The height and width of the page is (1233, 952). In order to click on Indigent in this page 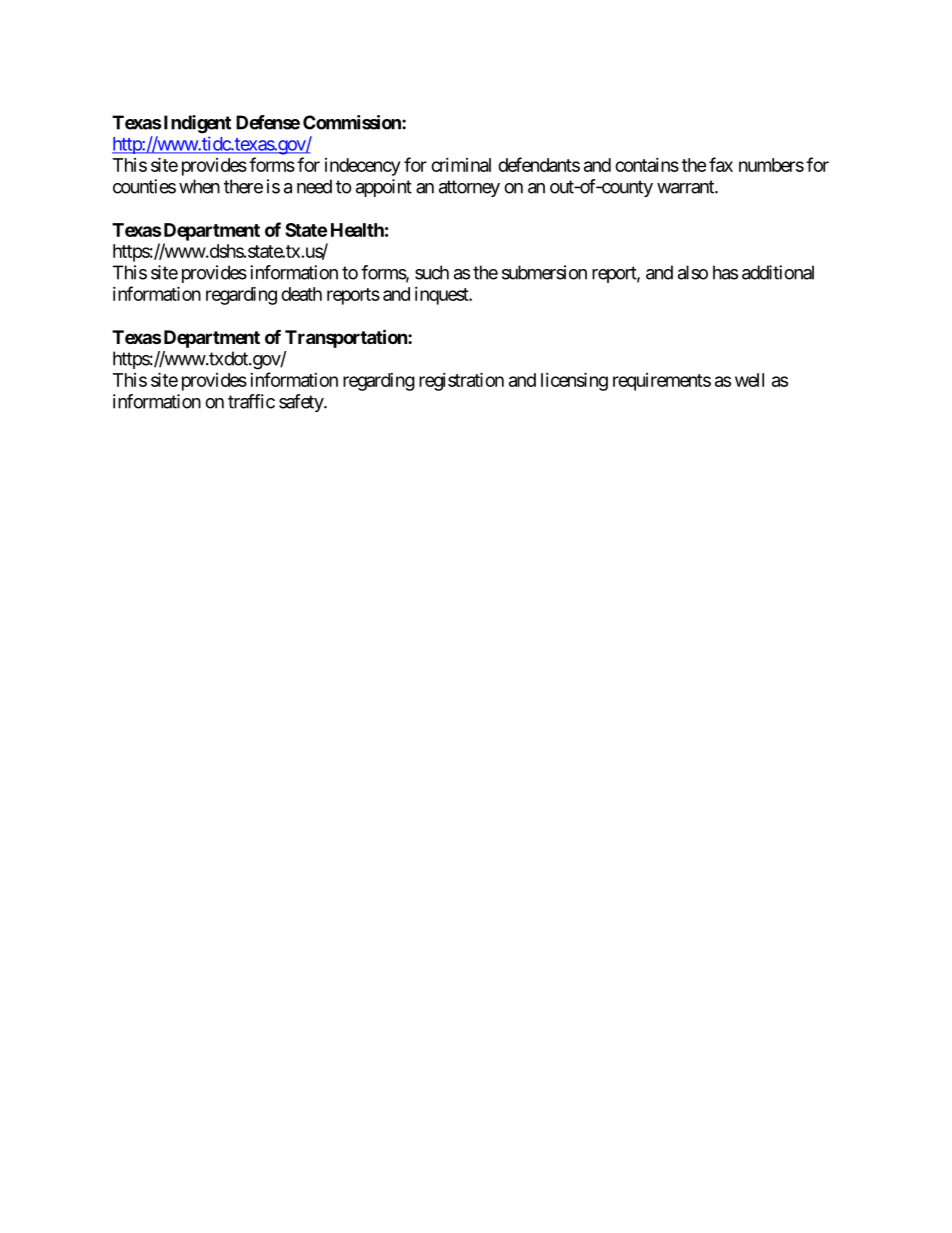, I will do `click(197, 124)`.
